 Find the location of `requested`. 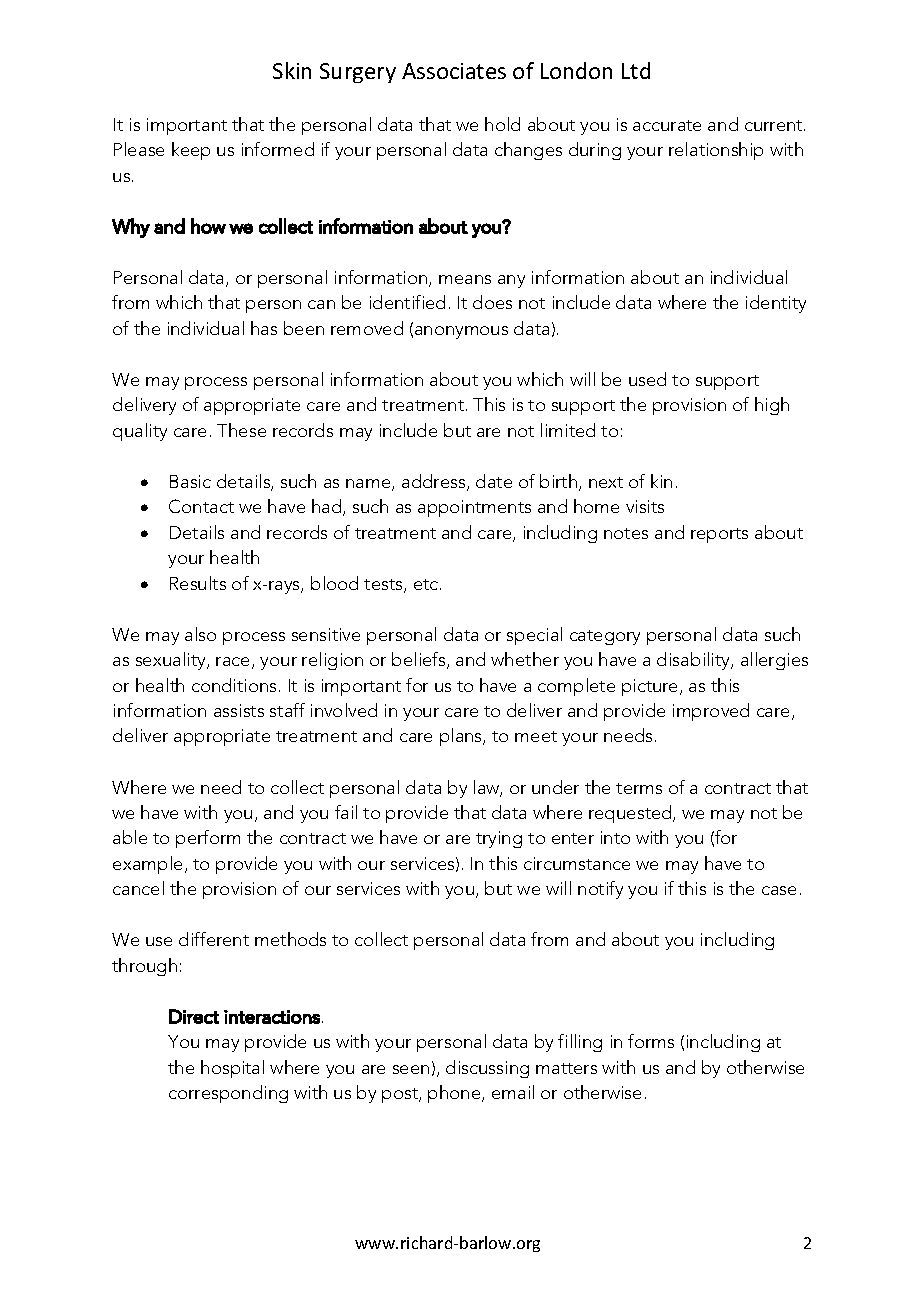

requested is located at coordinates (631, 814).
